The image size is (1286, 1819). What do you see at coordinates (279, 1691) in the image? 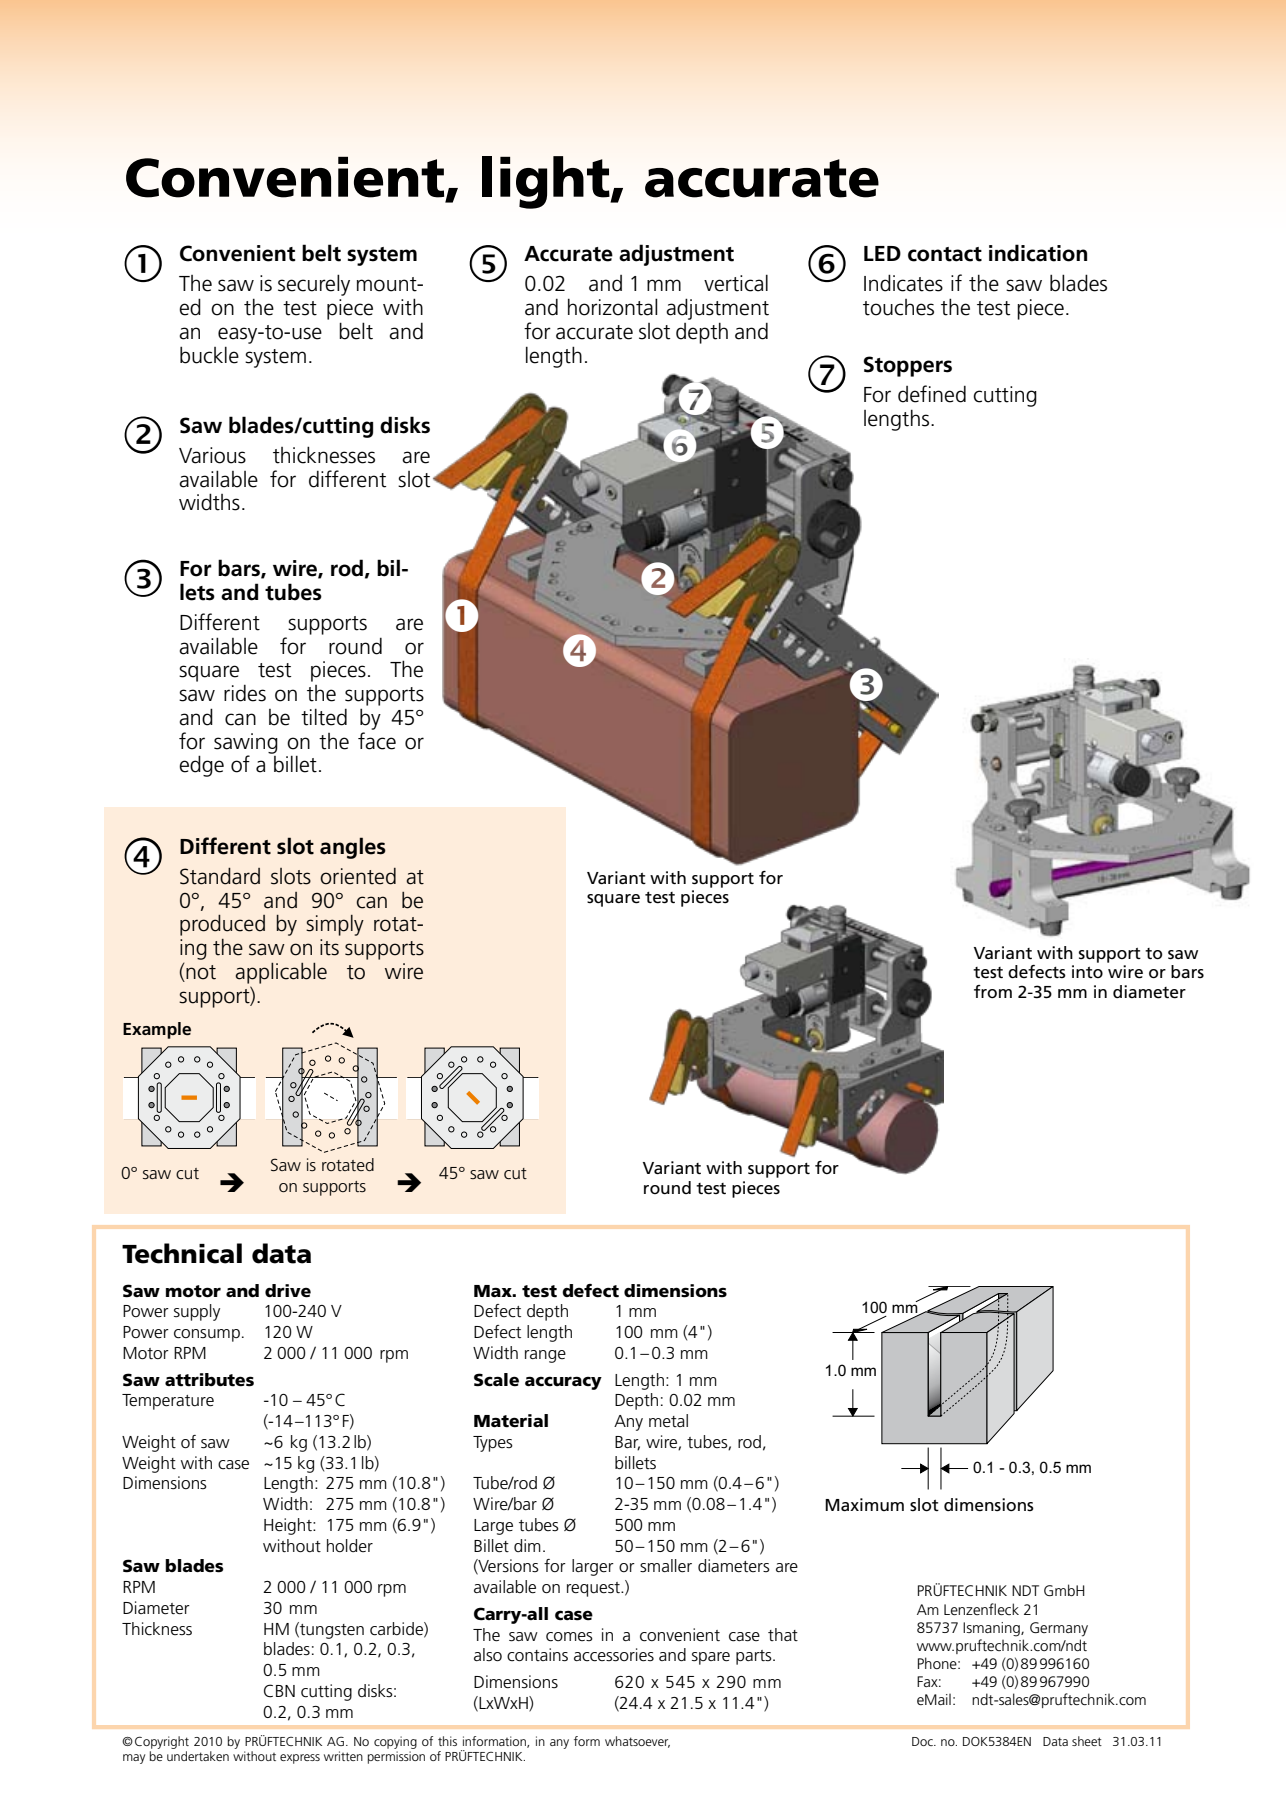
I see `CBN` at bounding box center [279, 1691].
